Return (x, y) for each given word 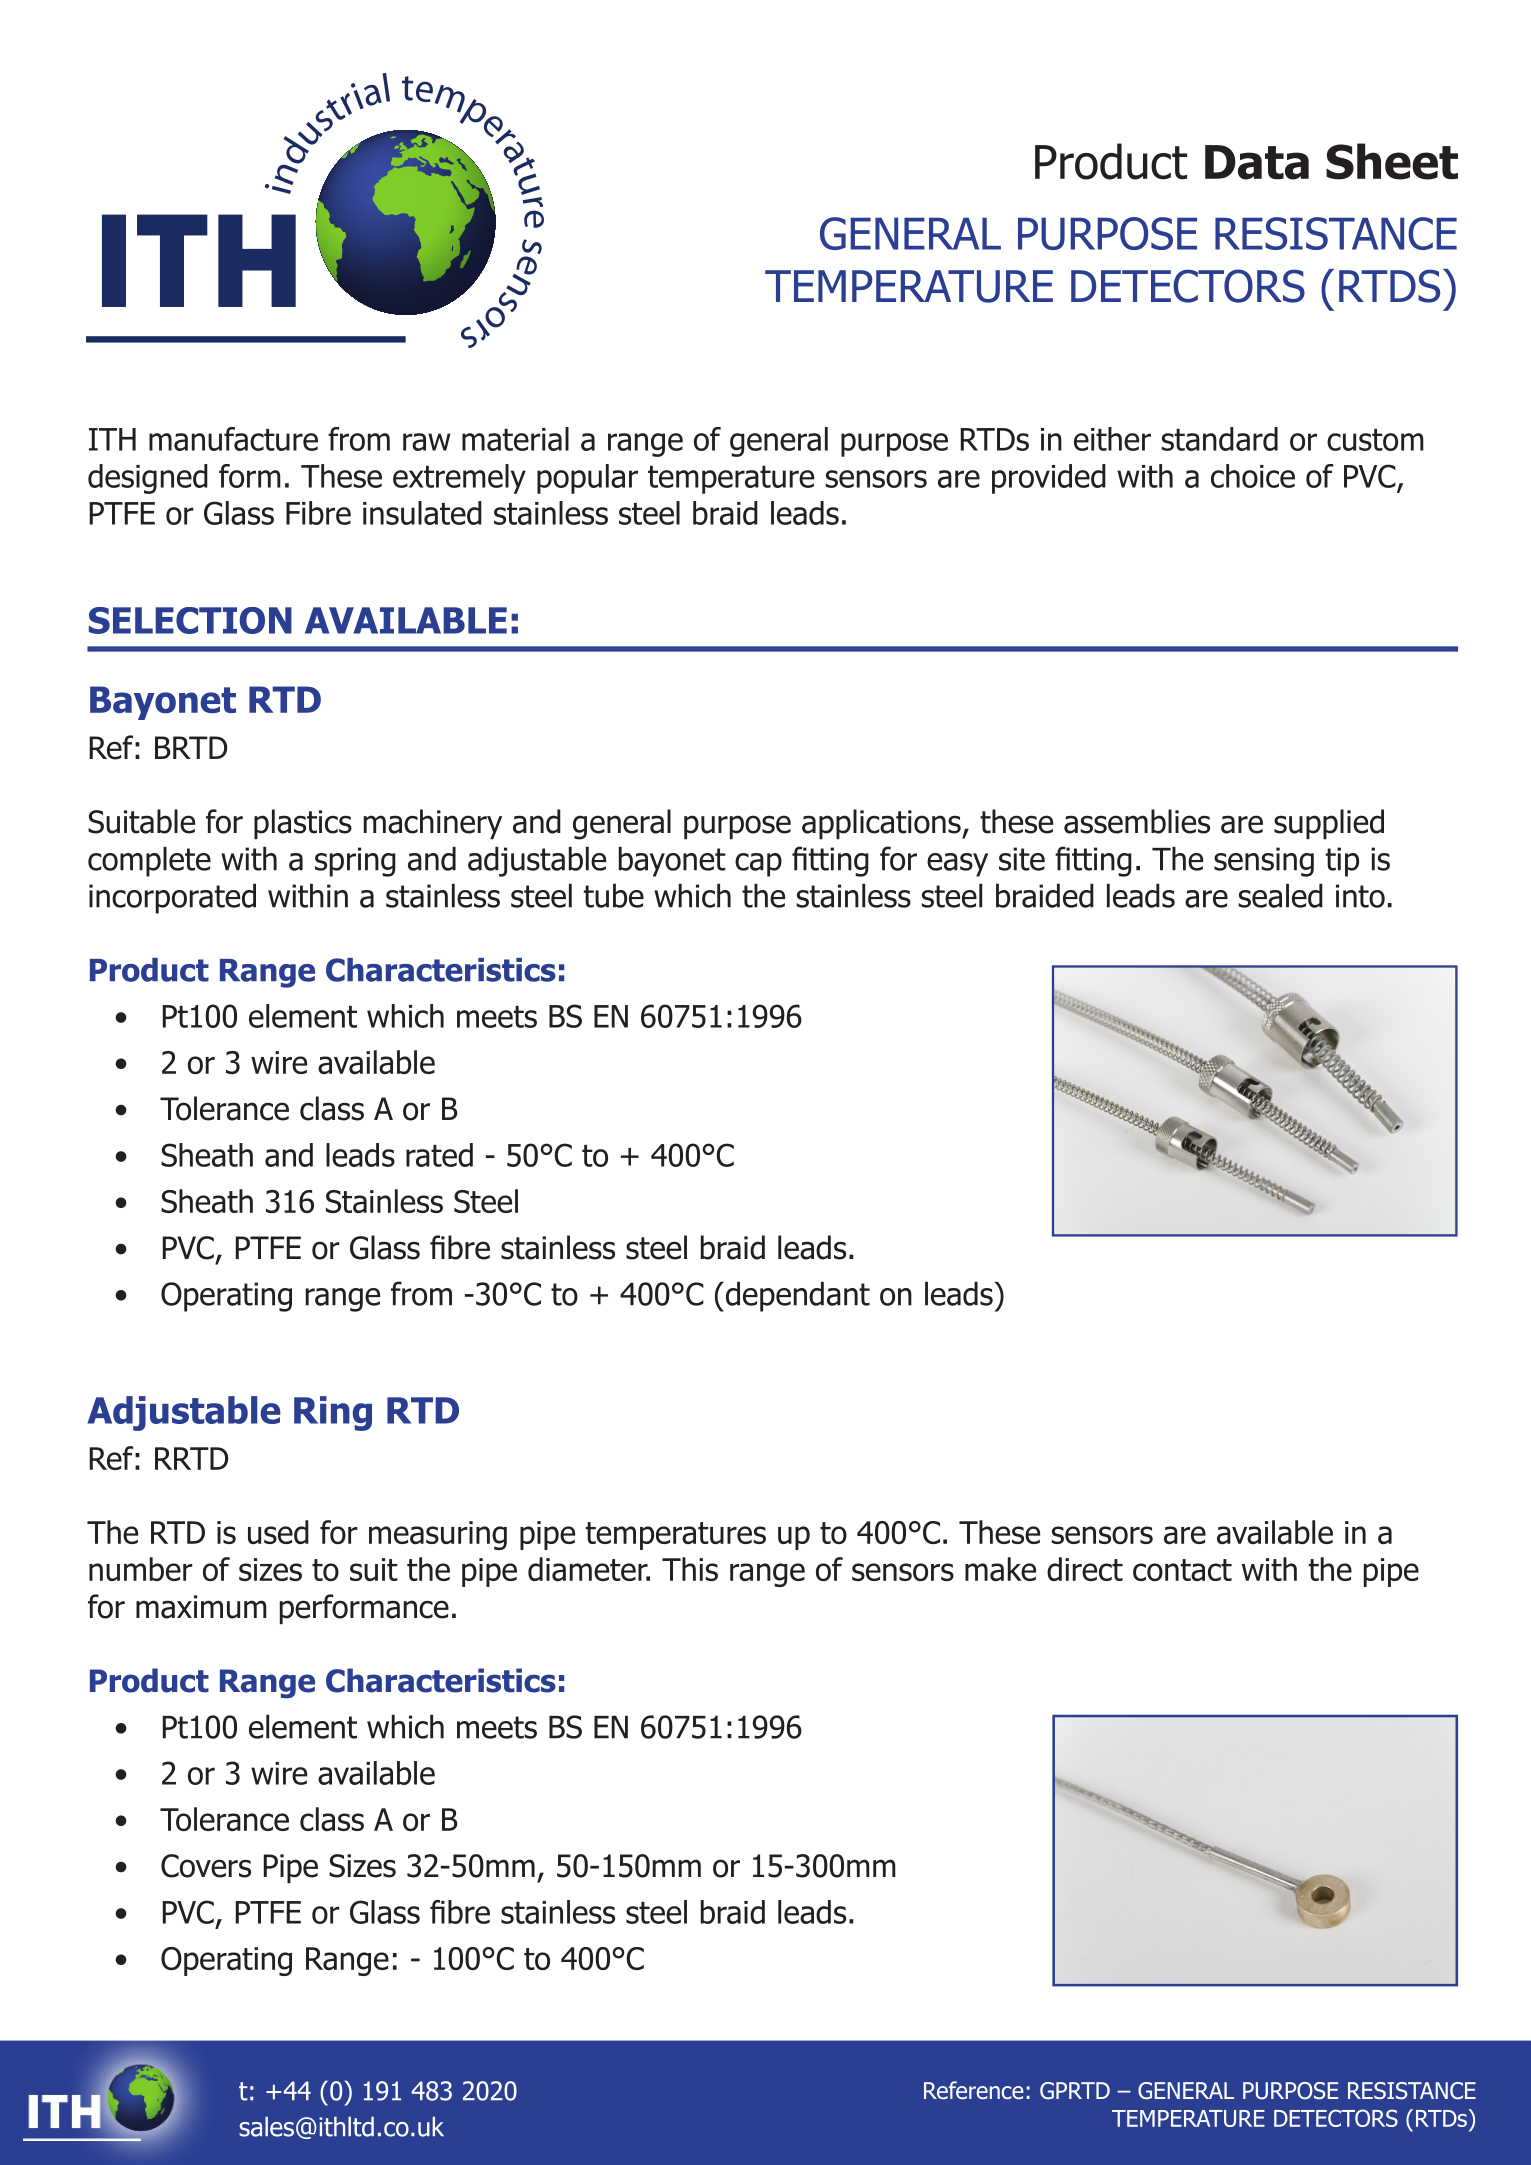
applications (882, 824)
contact (1182, 1570)
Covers (206, 1866)
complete (149, 862)
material (515, 439)
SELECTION (190, 620)
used (278, 1532)
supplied (1329, 824)
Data (1257, 162)
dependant (796, 1297)
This (690, 1569)
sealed (1280, 896)
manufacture (233, 439)
